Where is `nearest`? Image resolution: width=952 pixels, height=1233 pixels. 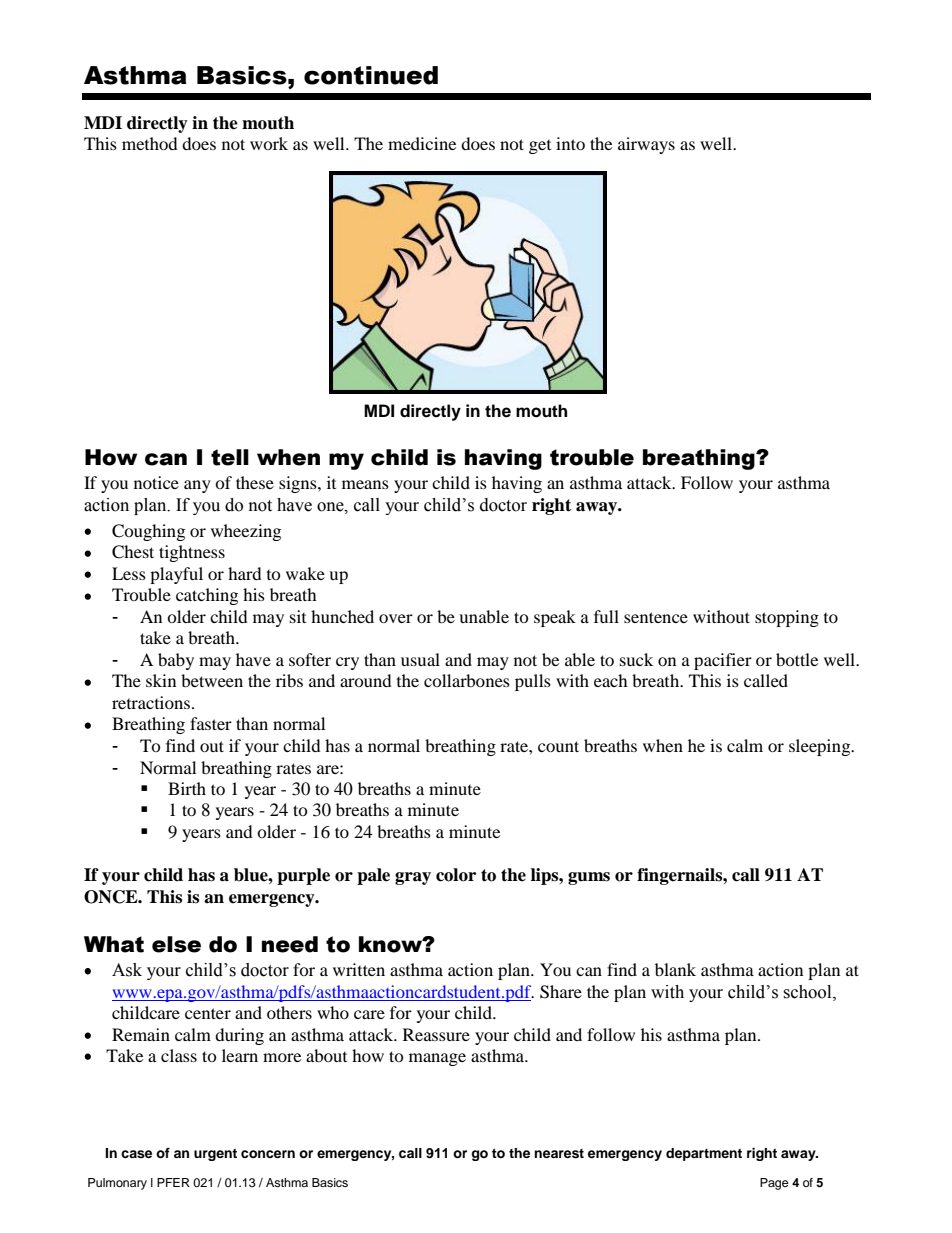
nearest is located at coordinates (559, 1154).
